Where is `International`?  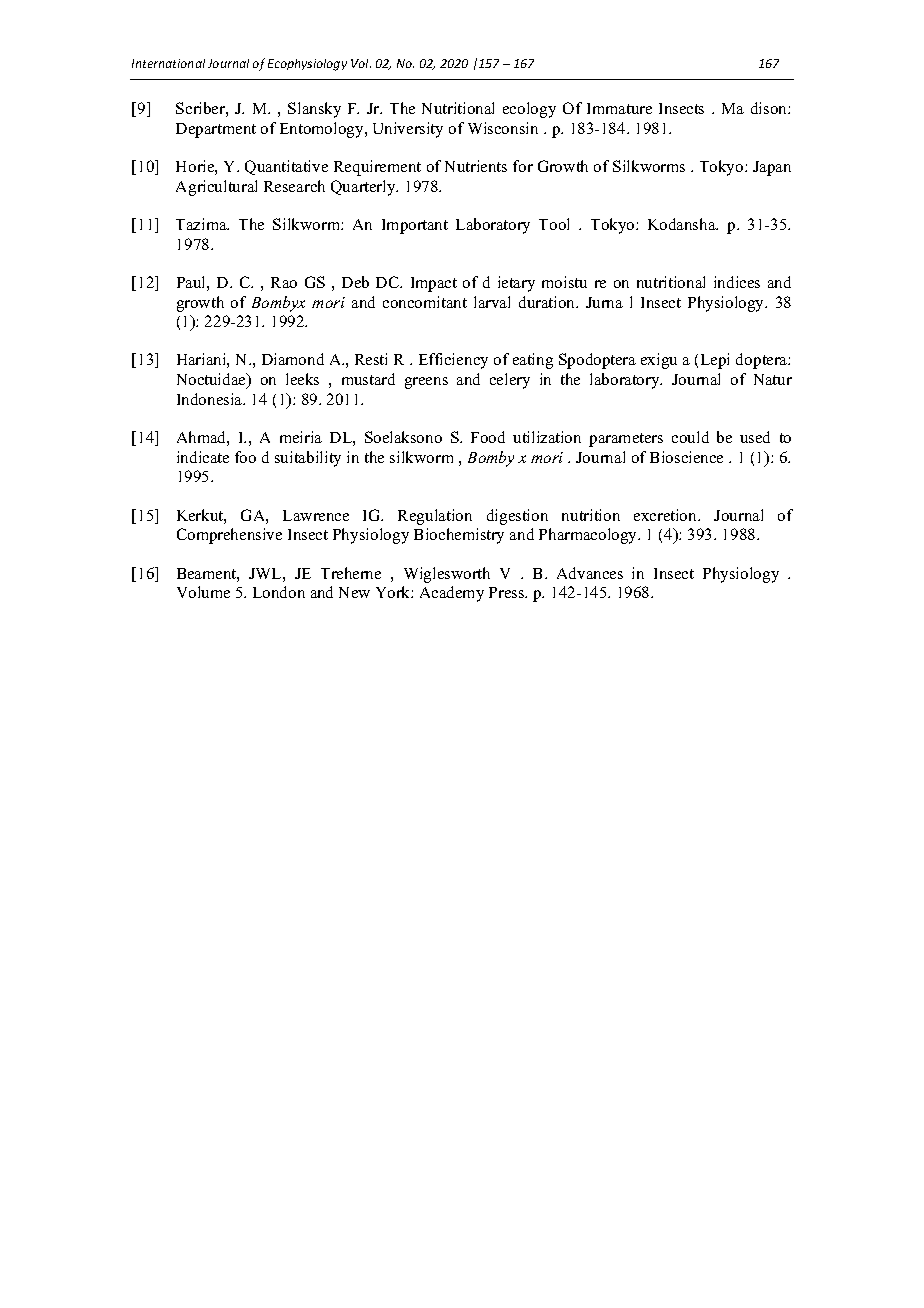 International is located at coordinates (168, 63).
